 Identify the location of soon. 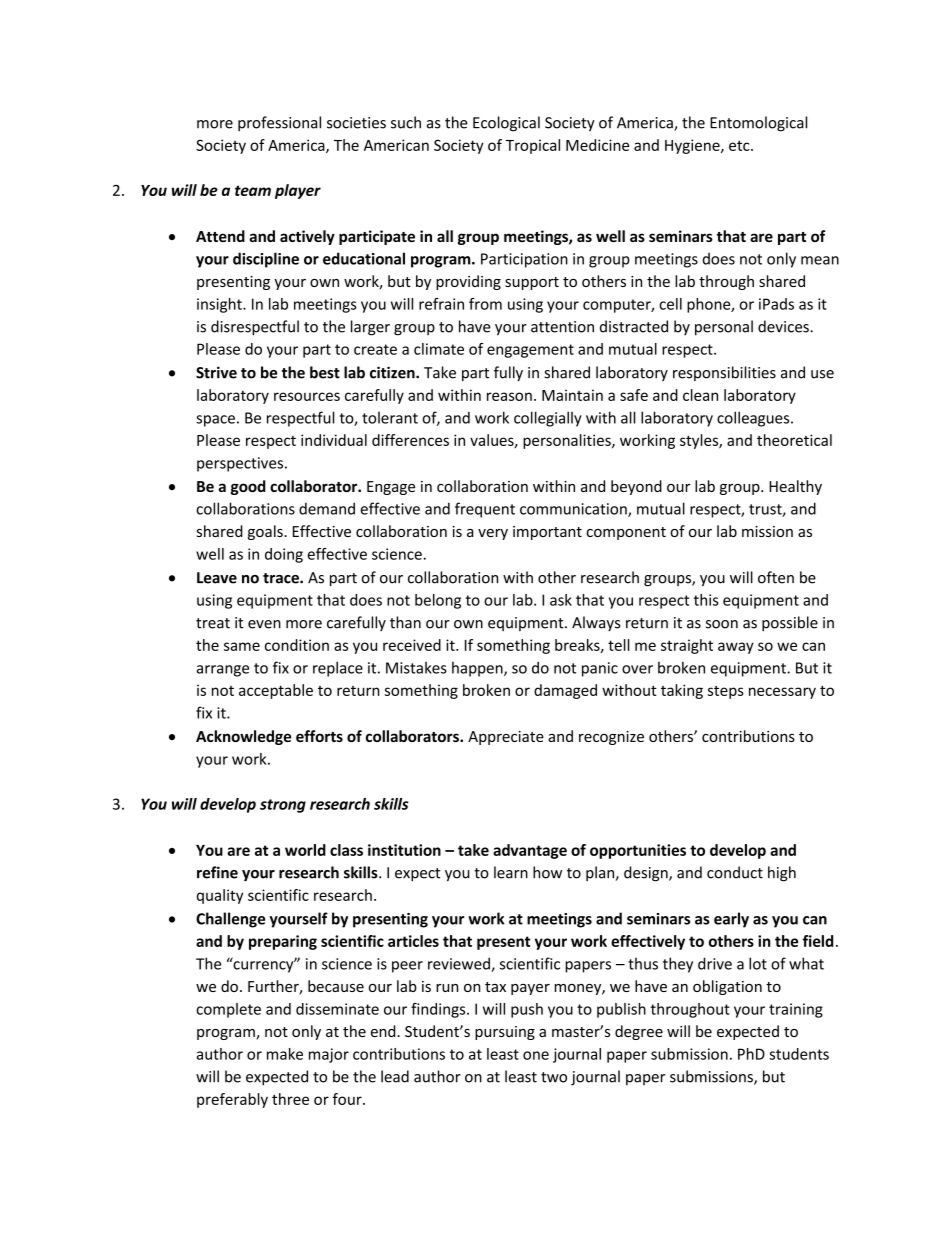
(722, 624).
